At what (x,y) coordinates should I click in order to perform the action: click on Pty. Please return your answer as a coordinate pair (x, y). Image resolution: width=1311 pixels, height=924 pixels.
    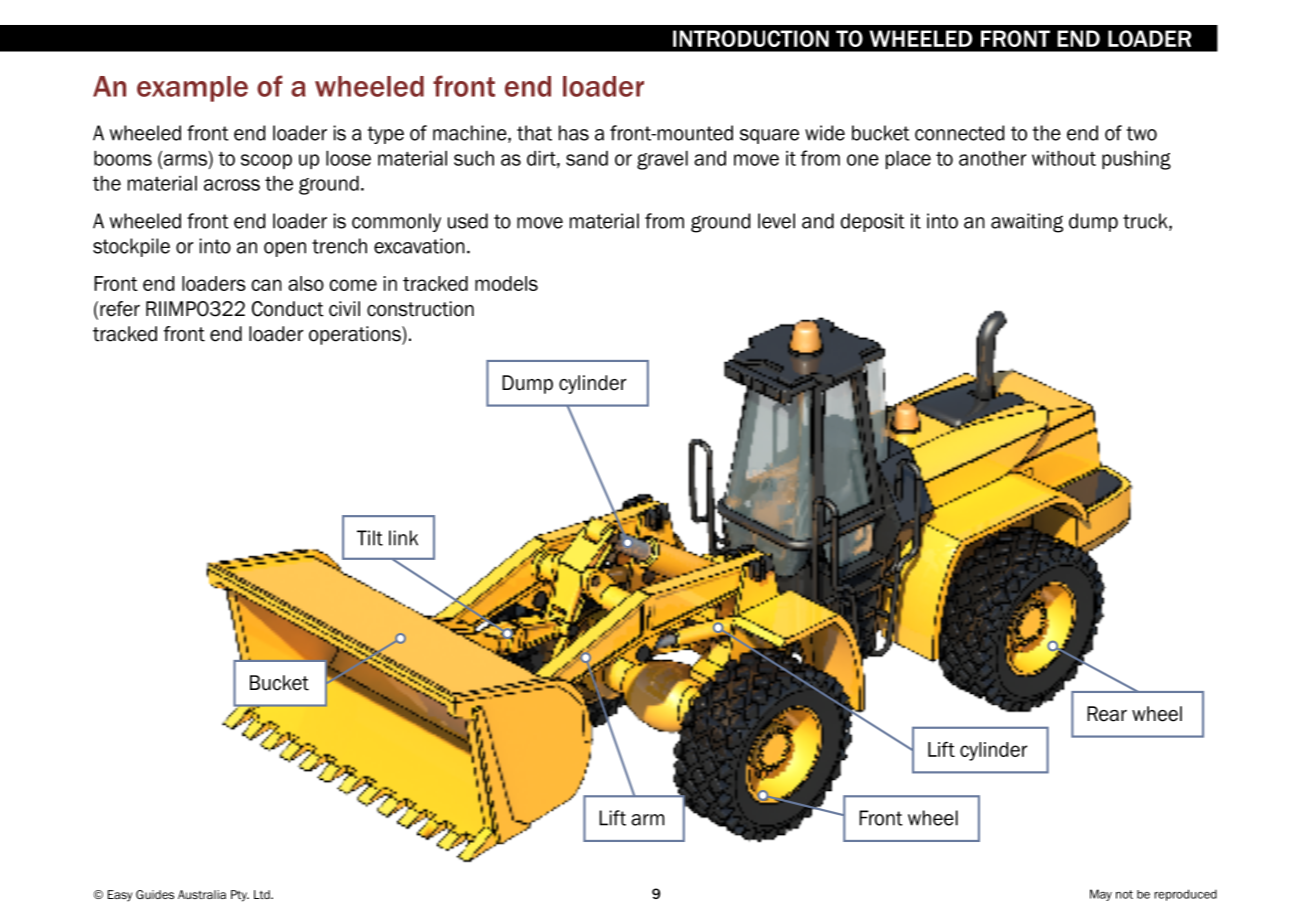
    Looking at the image, I should click on (240, 896).
